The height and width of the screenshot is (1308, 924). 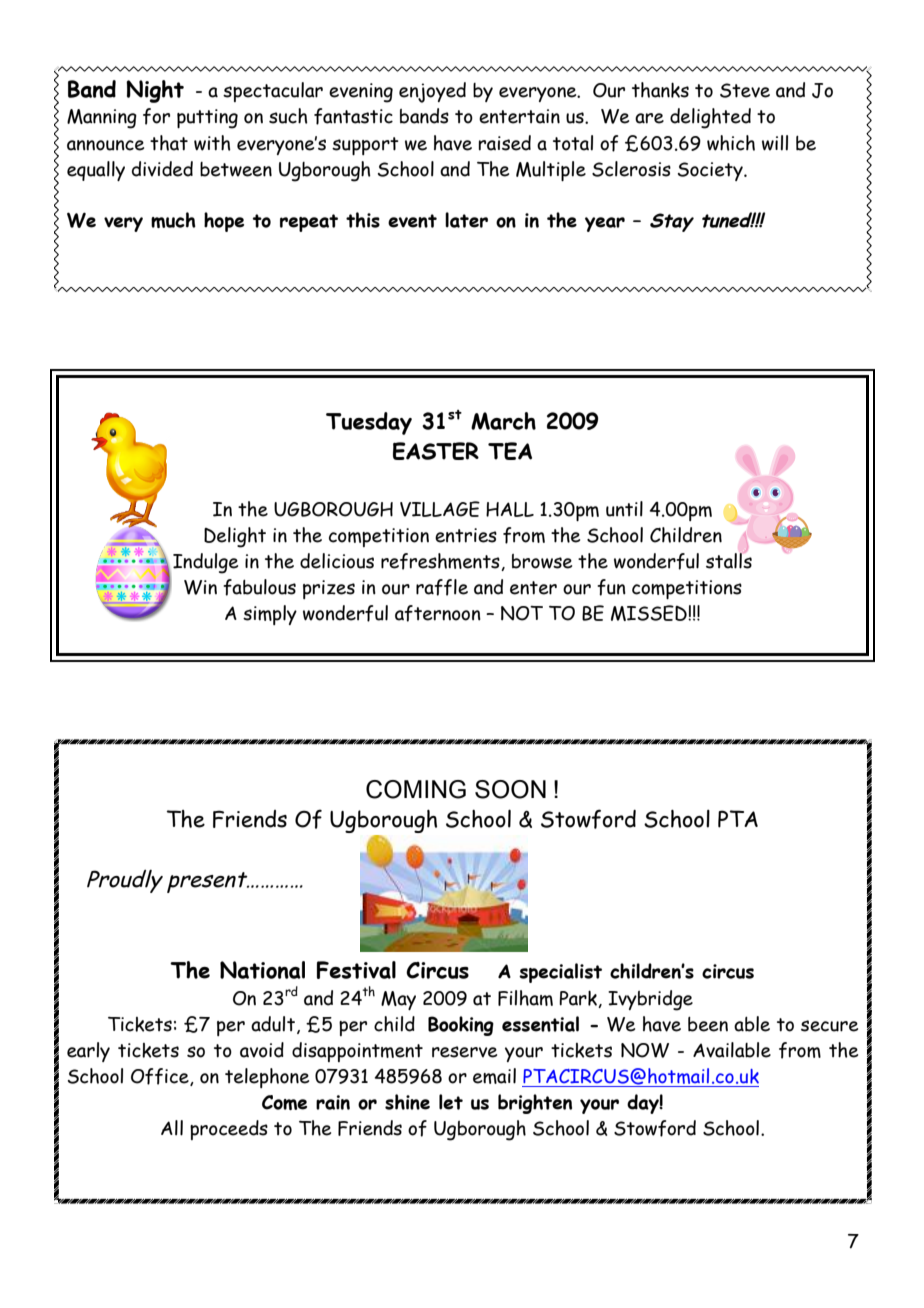 What do you see at coordinates (731, 143) in the screenshot?
I see `which` at bounding box center [731, 143].
